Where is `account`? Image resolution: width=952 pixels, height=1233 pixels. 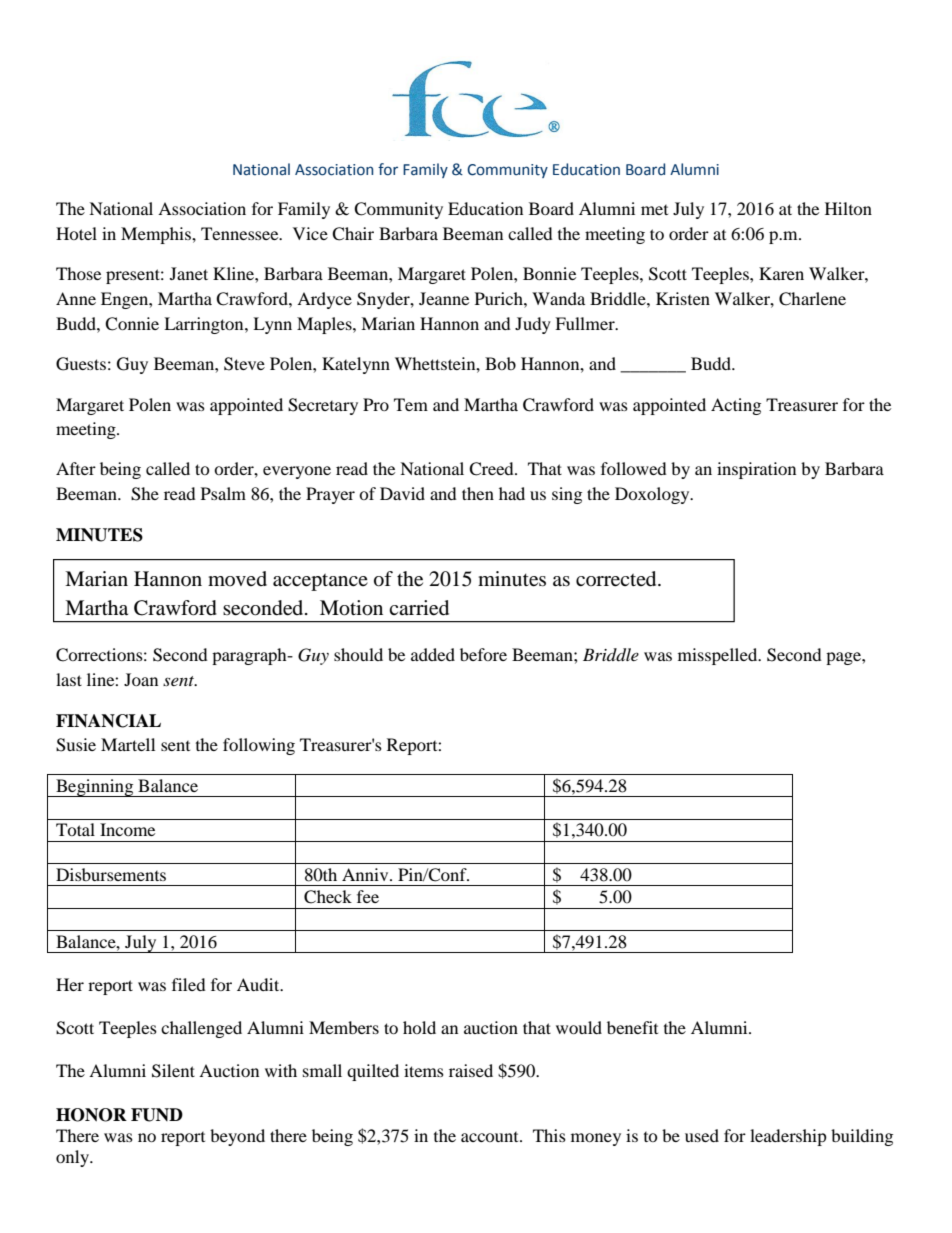 account is located at coordinates (491, 1137).
